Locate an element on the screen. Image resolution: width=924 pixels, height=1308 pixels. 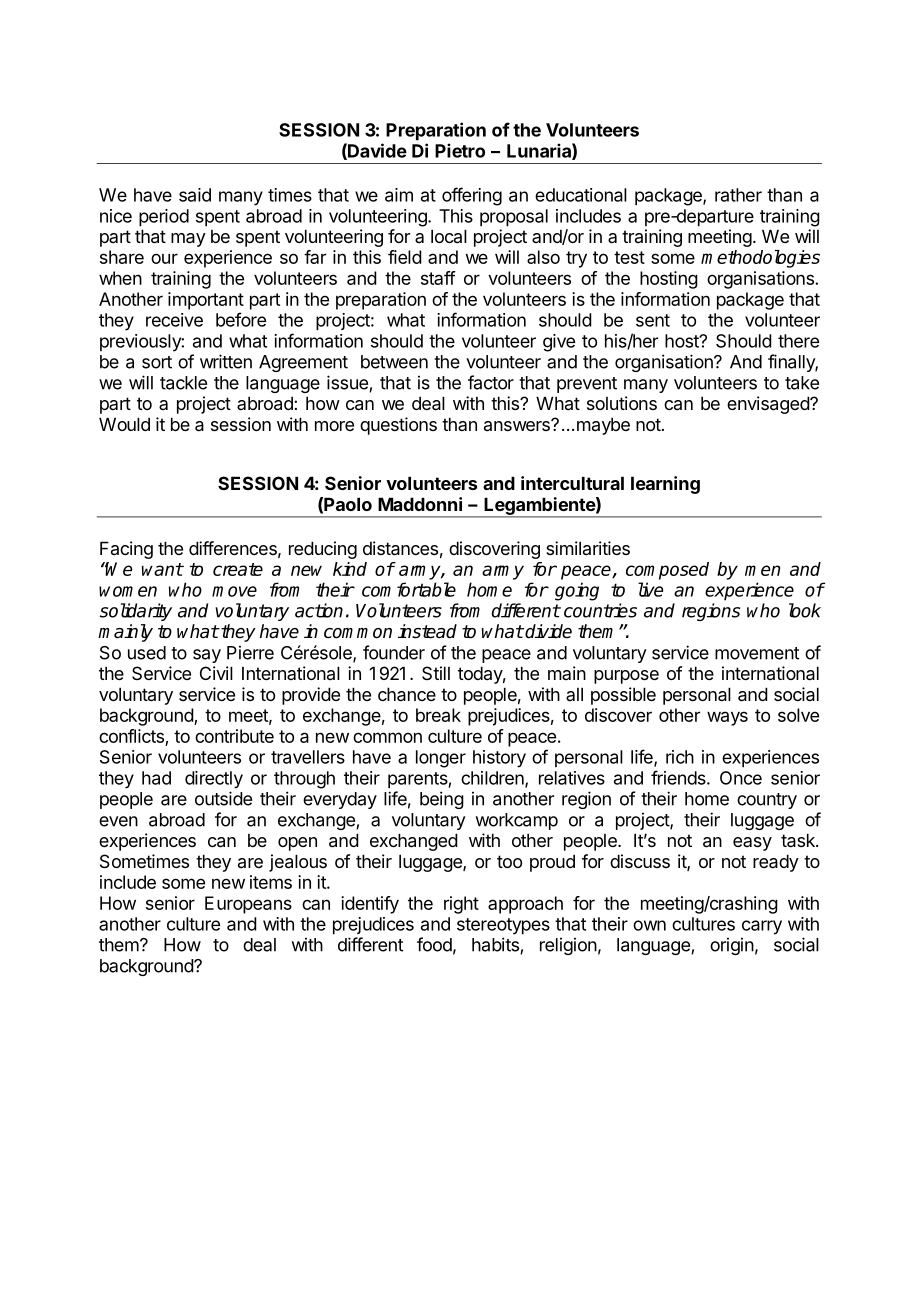
offering is located at coordinates (472, 196).
